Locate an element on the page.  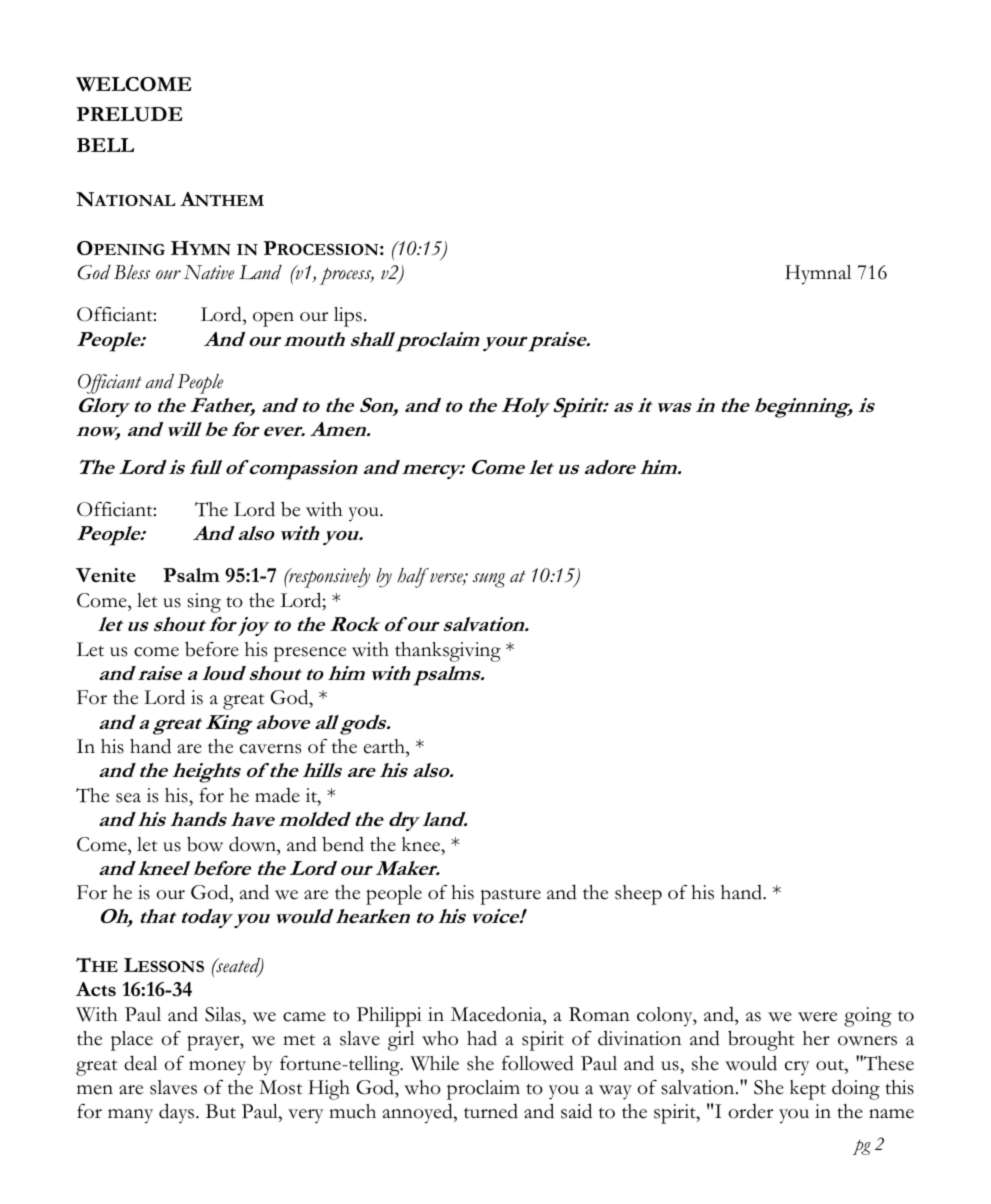
turned is located at coordinates (491, 1111).
